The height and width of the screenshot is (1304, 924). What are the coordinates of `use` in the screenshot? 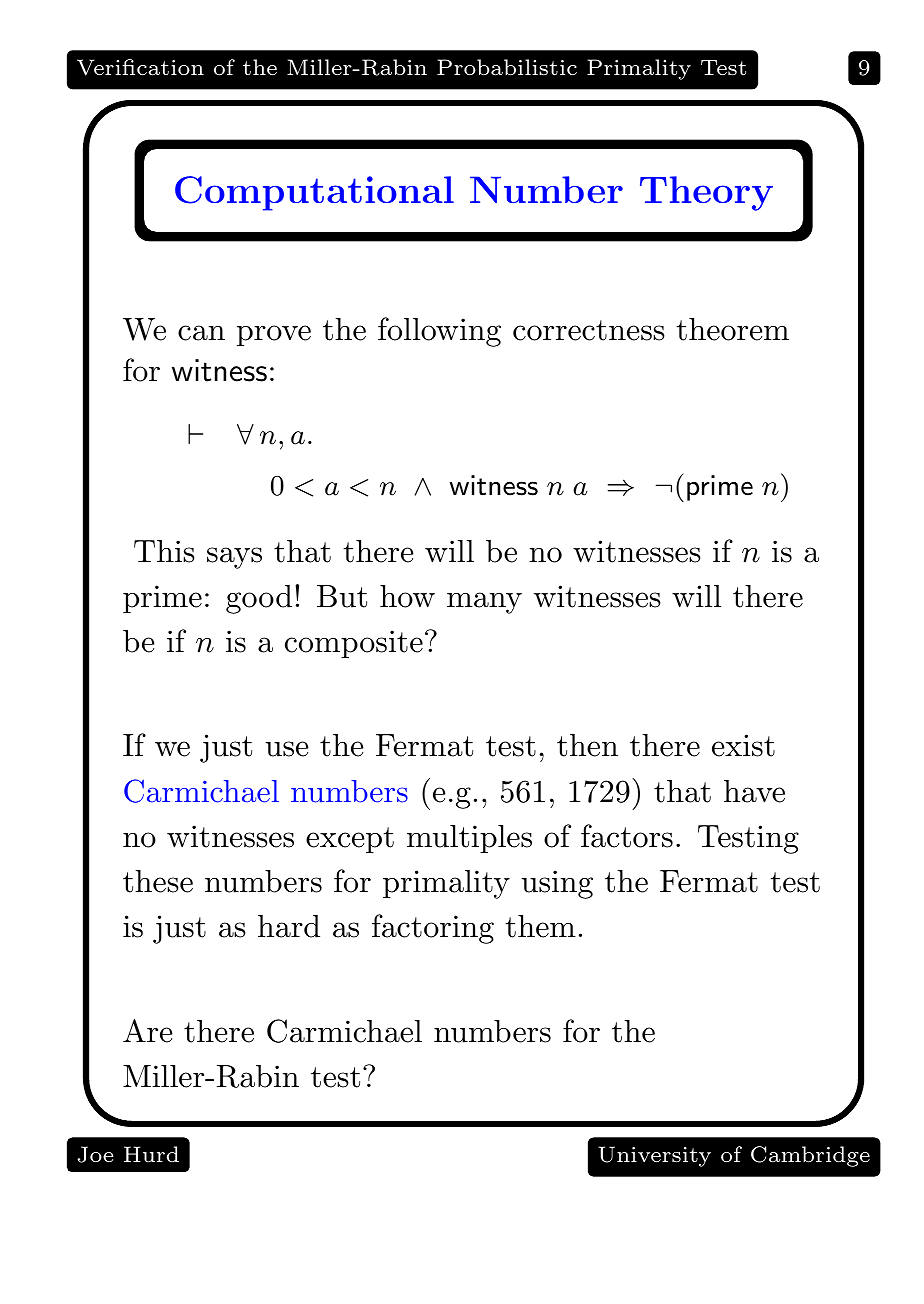 It's located at (287, 749).
